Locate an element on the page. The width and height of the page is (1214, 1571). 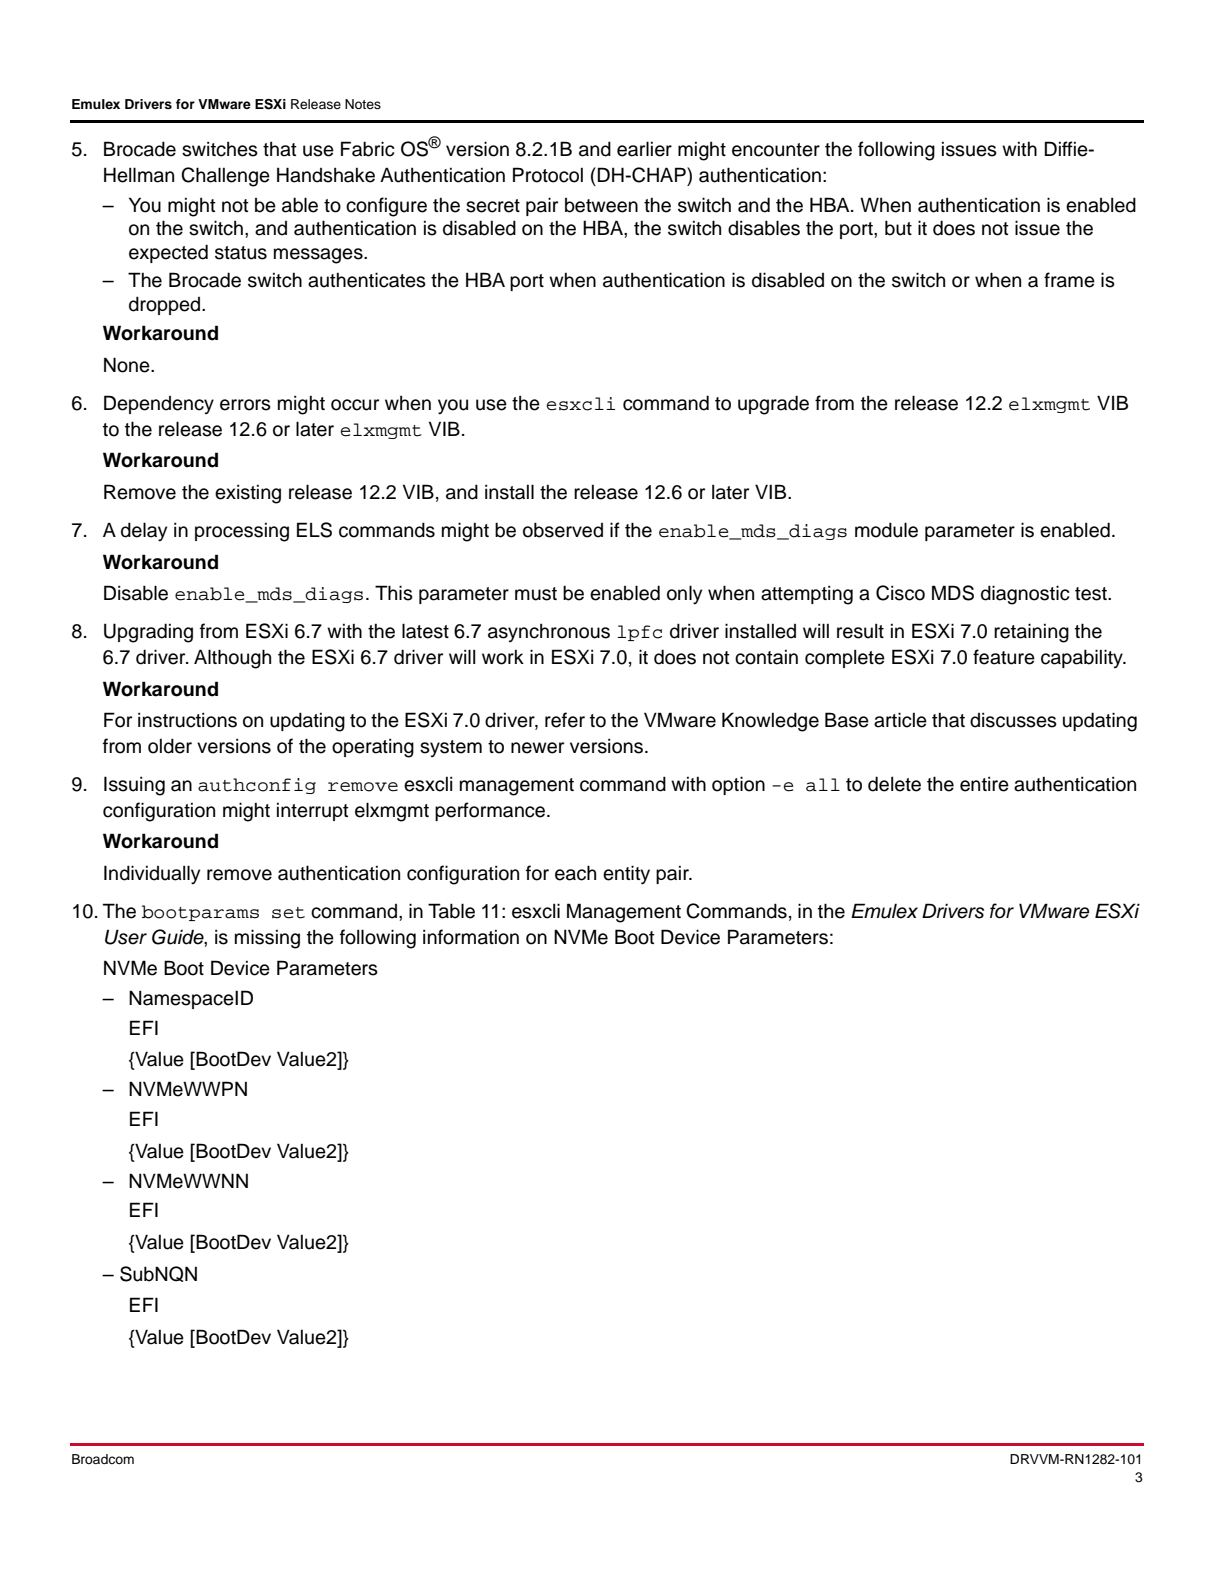
earlier is located at coordinates (644, 149).
